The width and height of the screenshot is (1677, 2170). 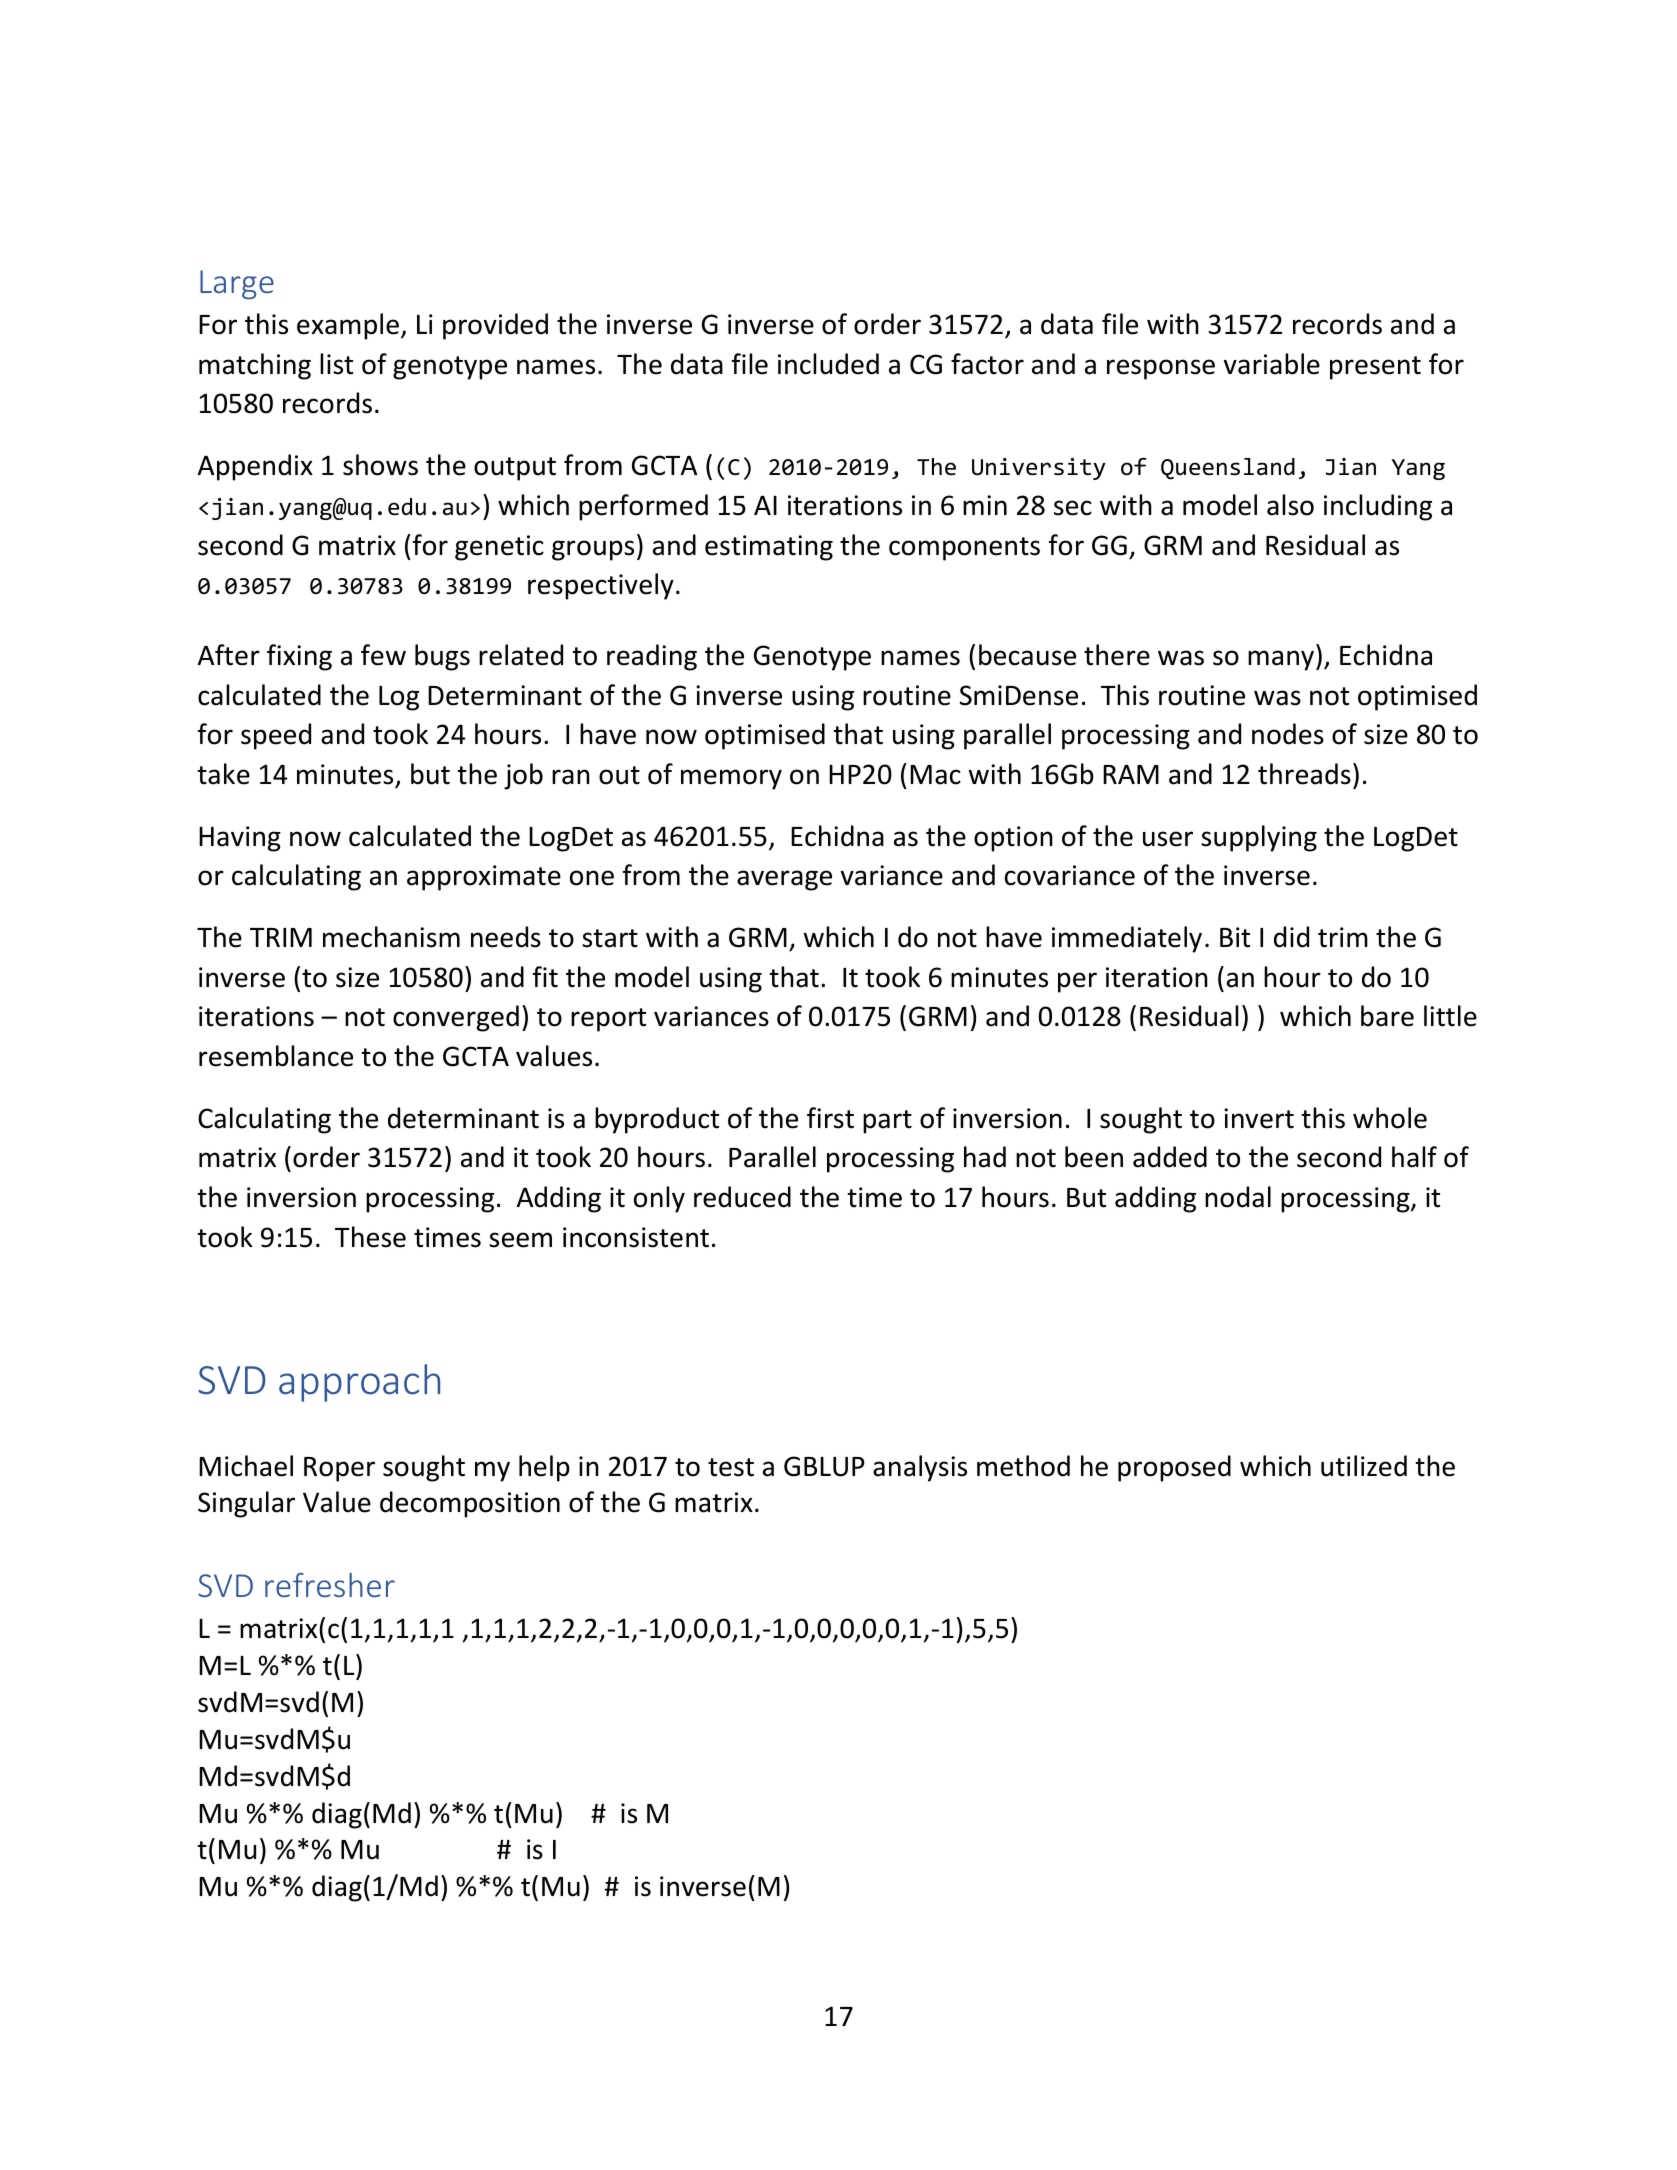 I want to click on These, so click(x=370, y=1237).
